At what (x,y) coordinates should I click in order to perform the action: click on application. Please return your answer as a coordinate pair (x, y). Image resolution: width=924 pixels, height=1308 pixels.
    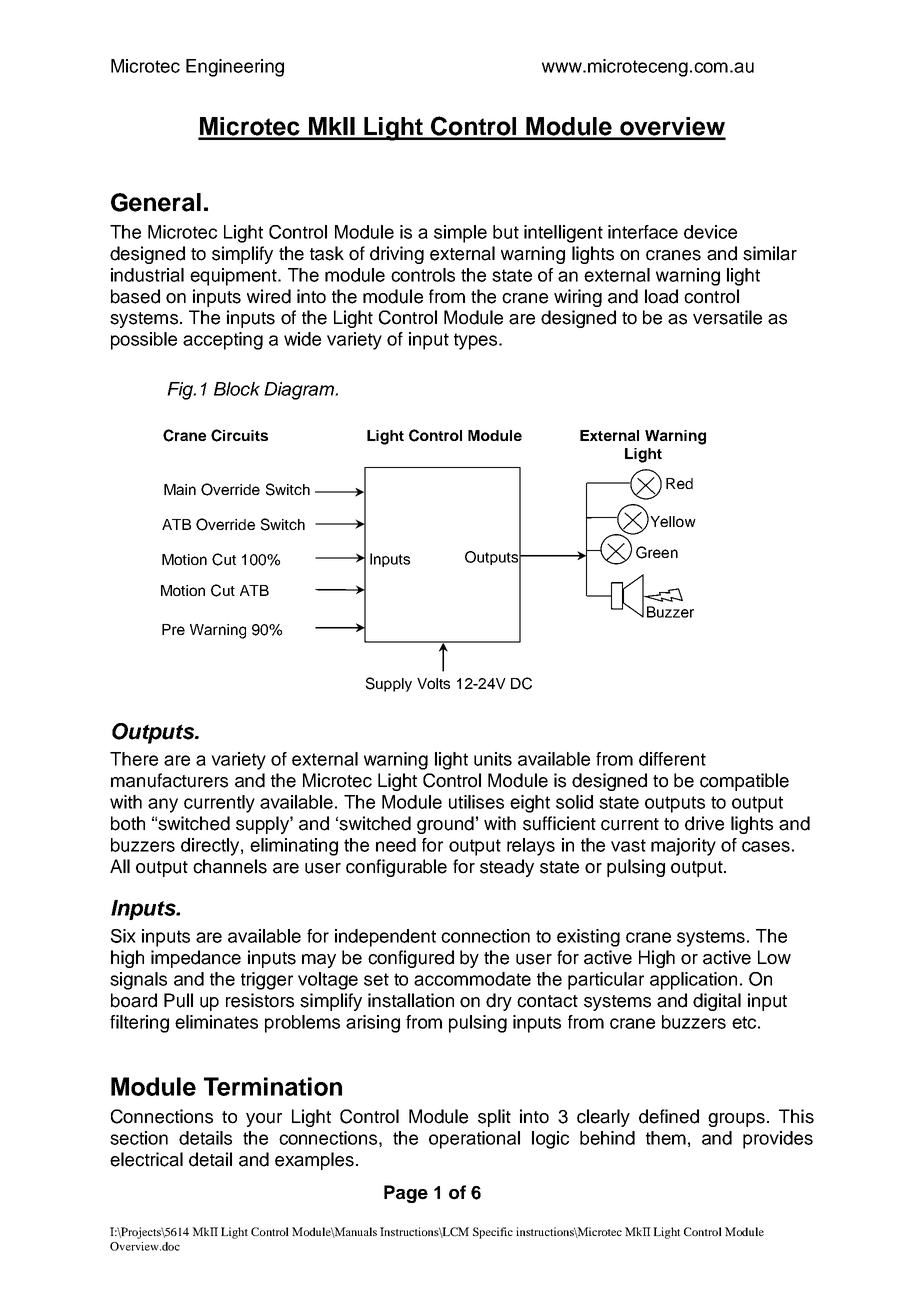
    Looking at the image, I should click on (693, 981).
